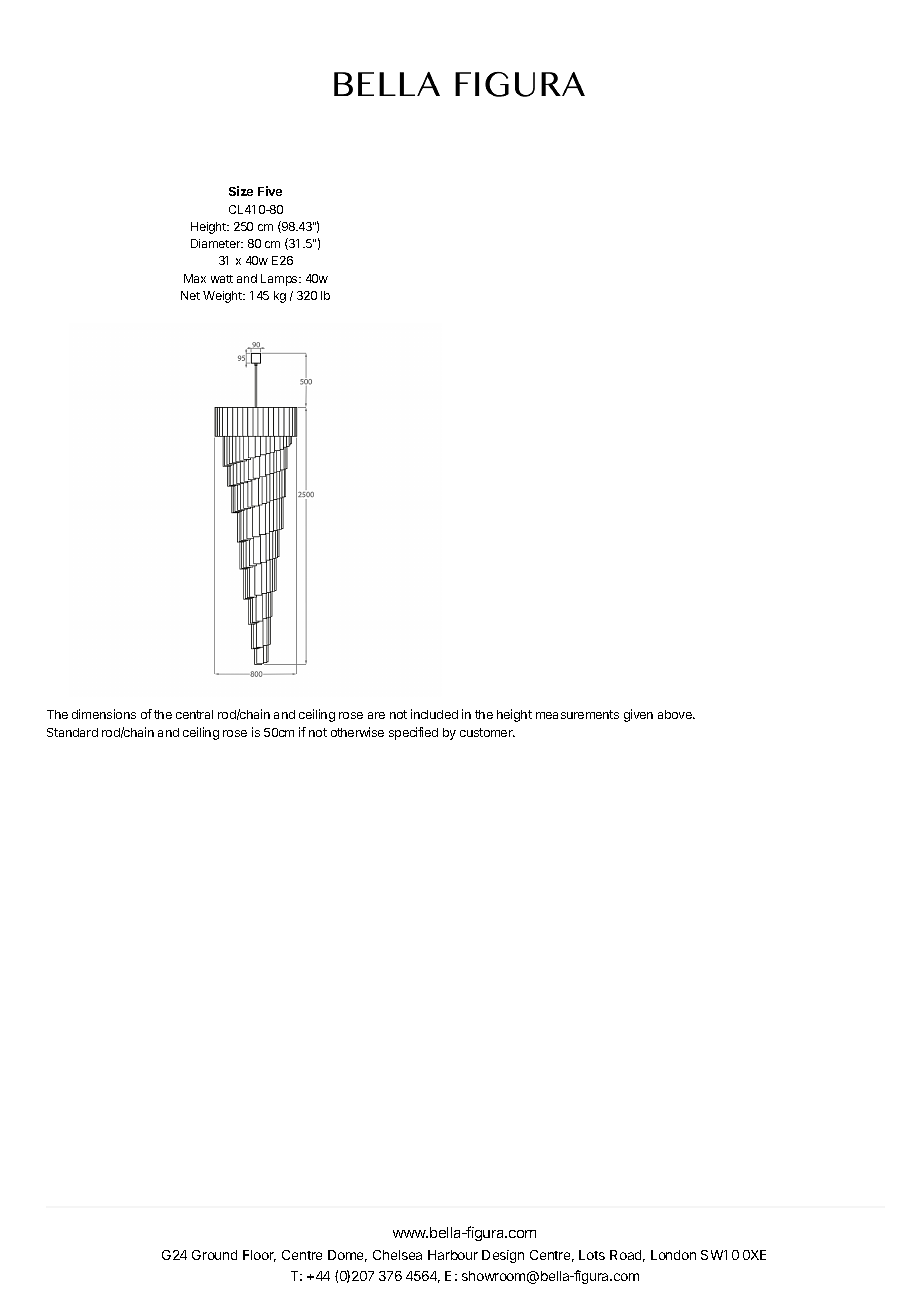 This document has height=1308, width=924. Describe the element at coordinates (280, 280) in the document. I see `Lamps` at that location.
